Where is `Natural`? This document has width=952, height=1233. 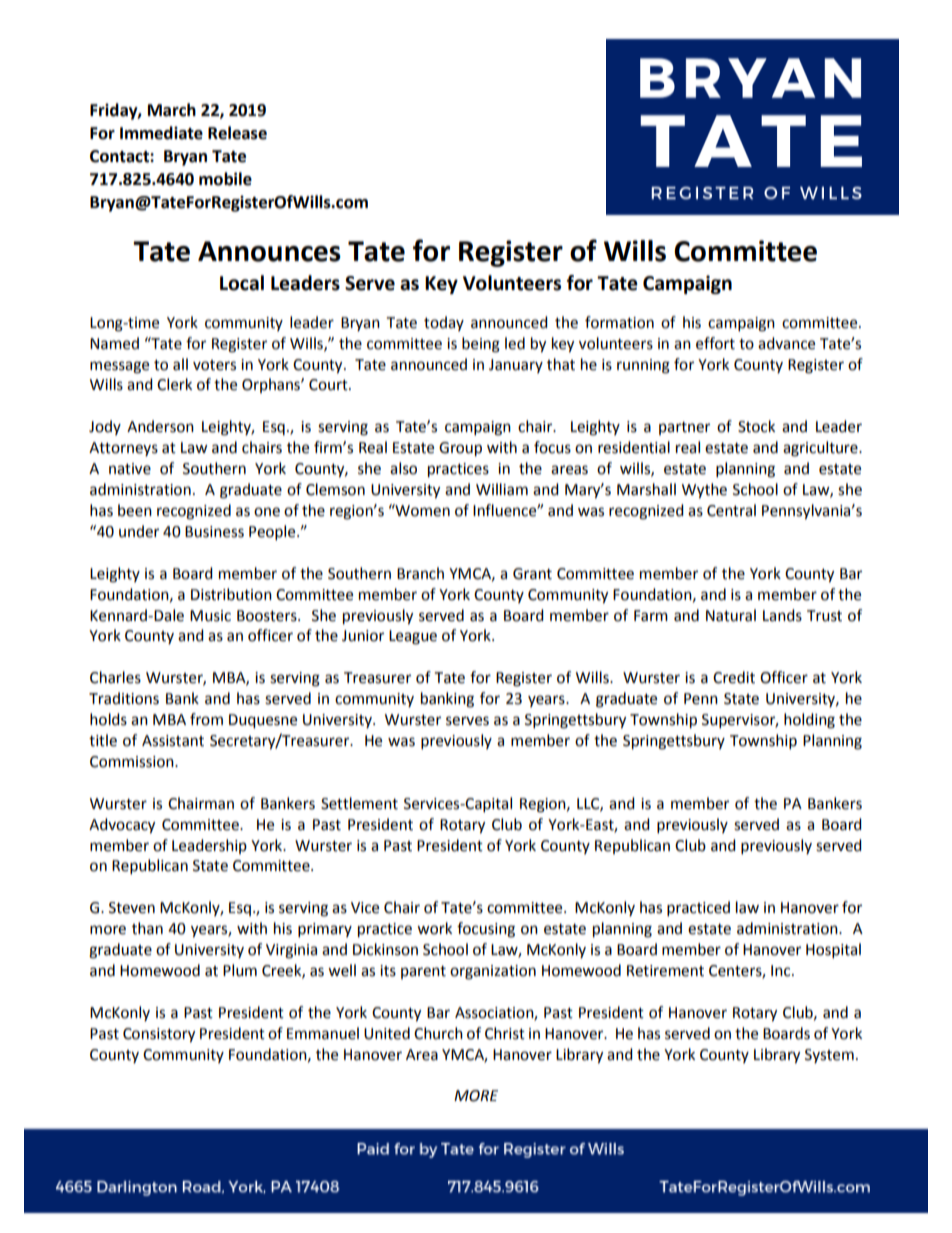 Natural is located at coordinates (731, 615).
